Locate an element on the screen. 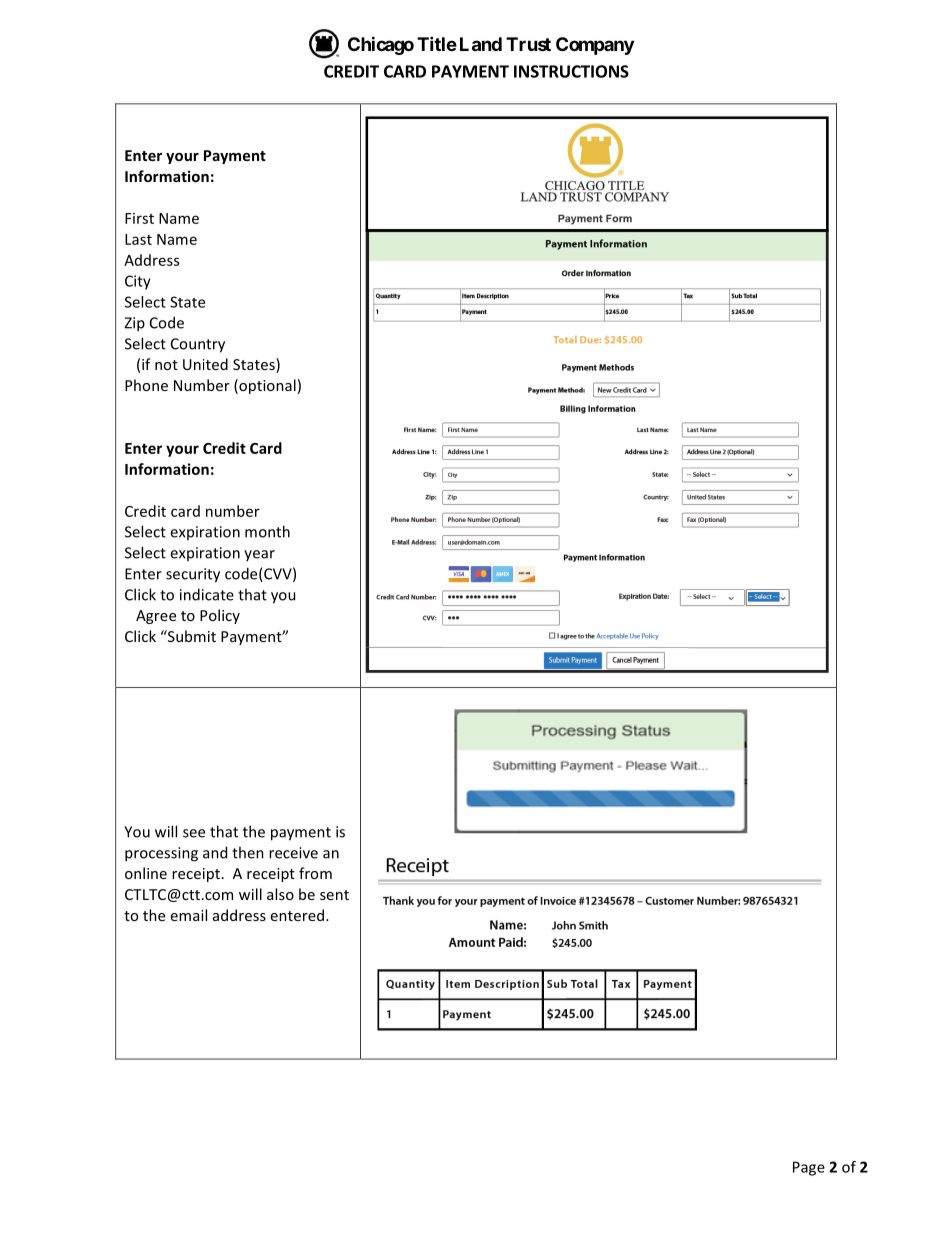  year is located at coordinates (259, 555).
